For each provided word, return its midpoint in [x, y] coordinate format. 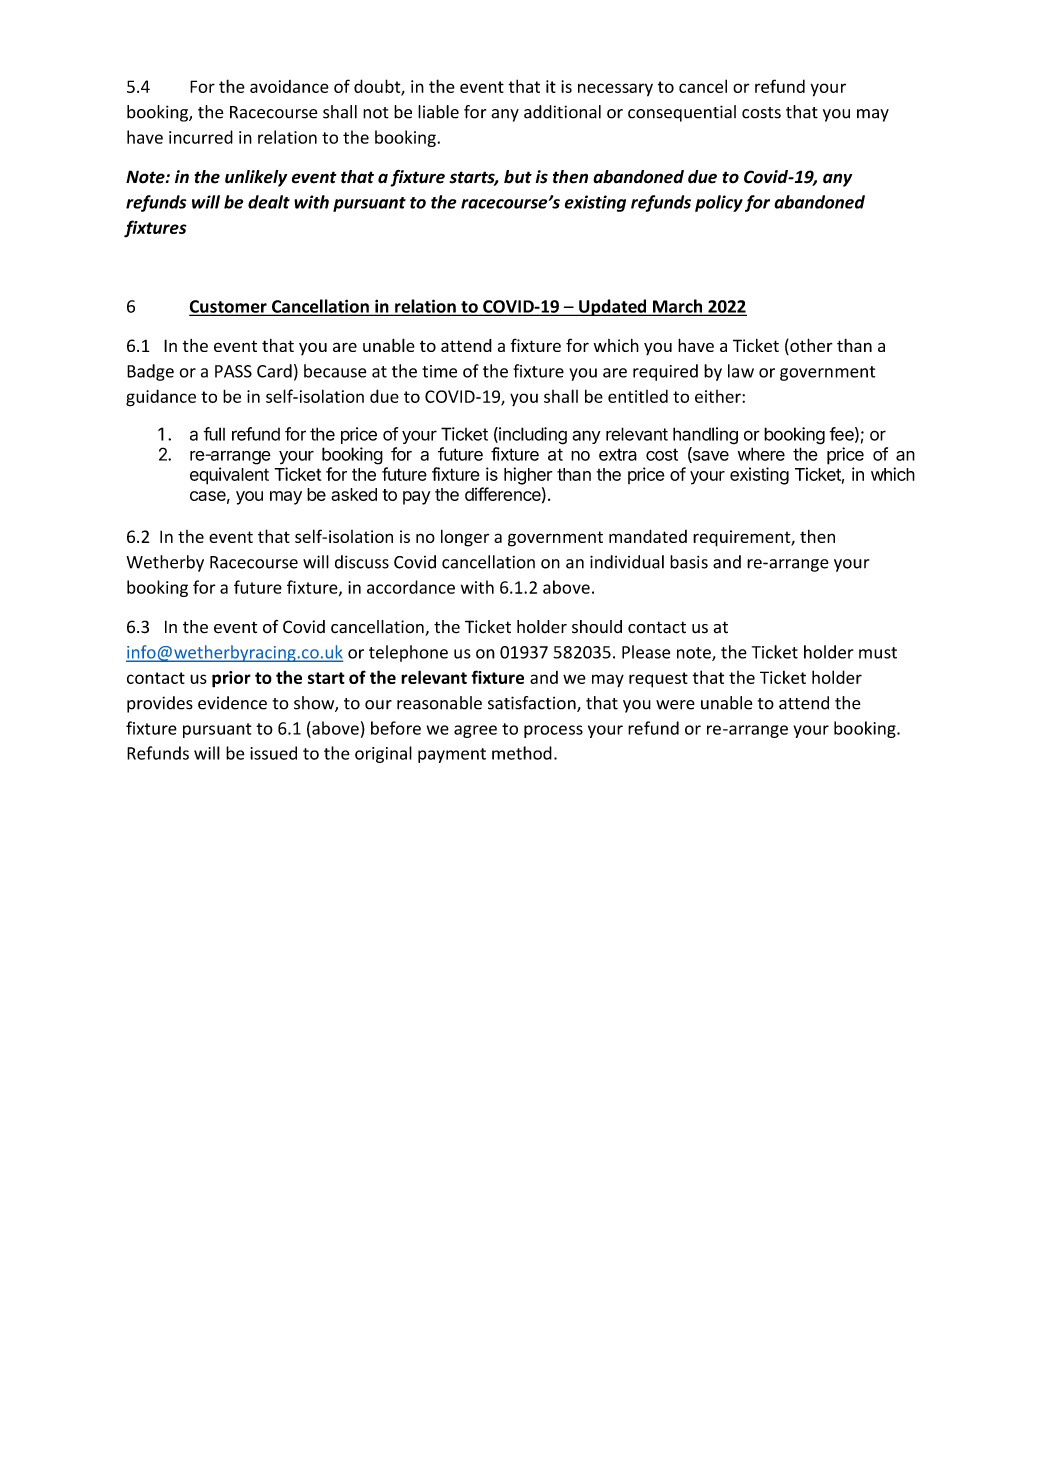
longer [465, 538]
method [522, 753]
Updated [613, 307]
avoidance [289, 86]
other [810, 346]
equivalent [229, 476]
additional [562, 112]
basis [689, 562]
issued [273, 753]
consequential [682, 113]
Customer [229, 307]
